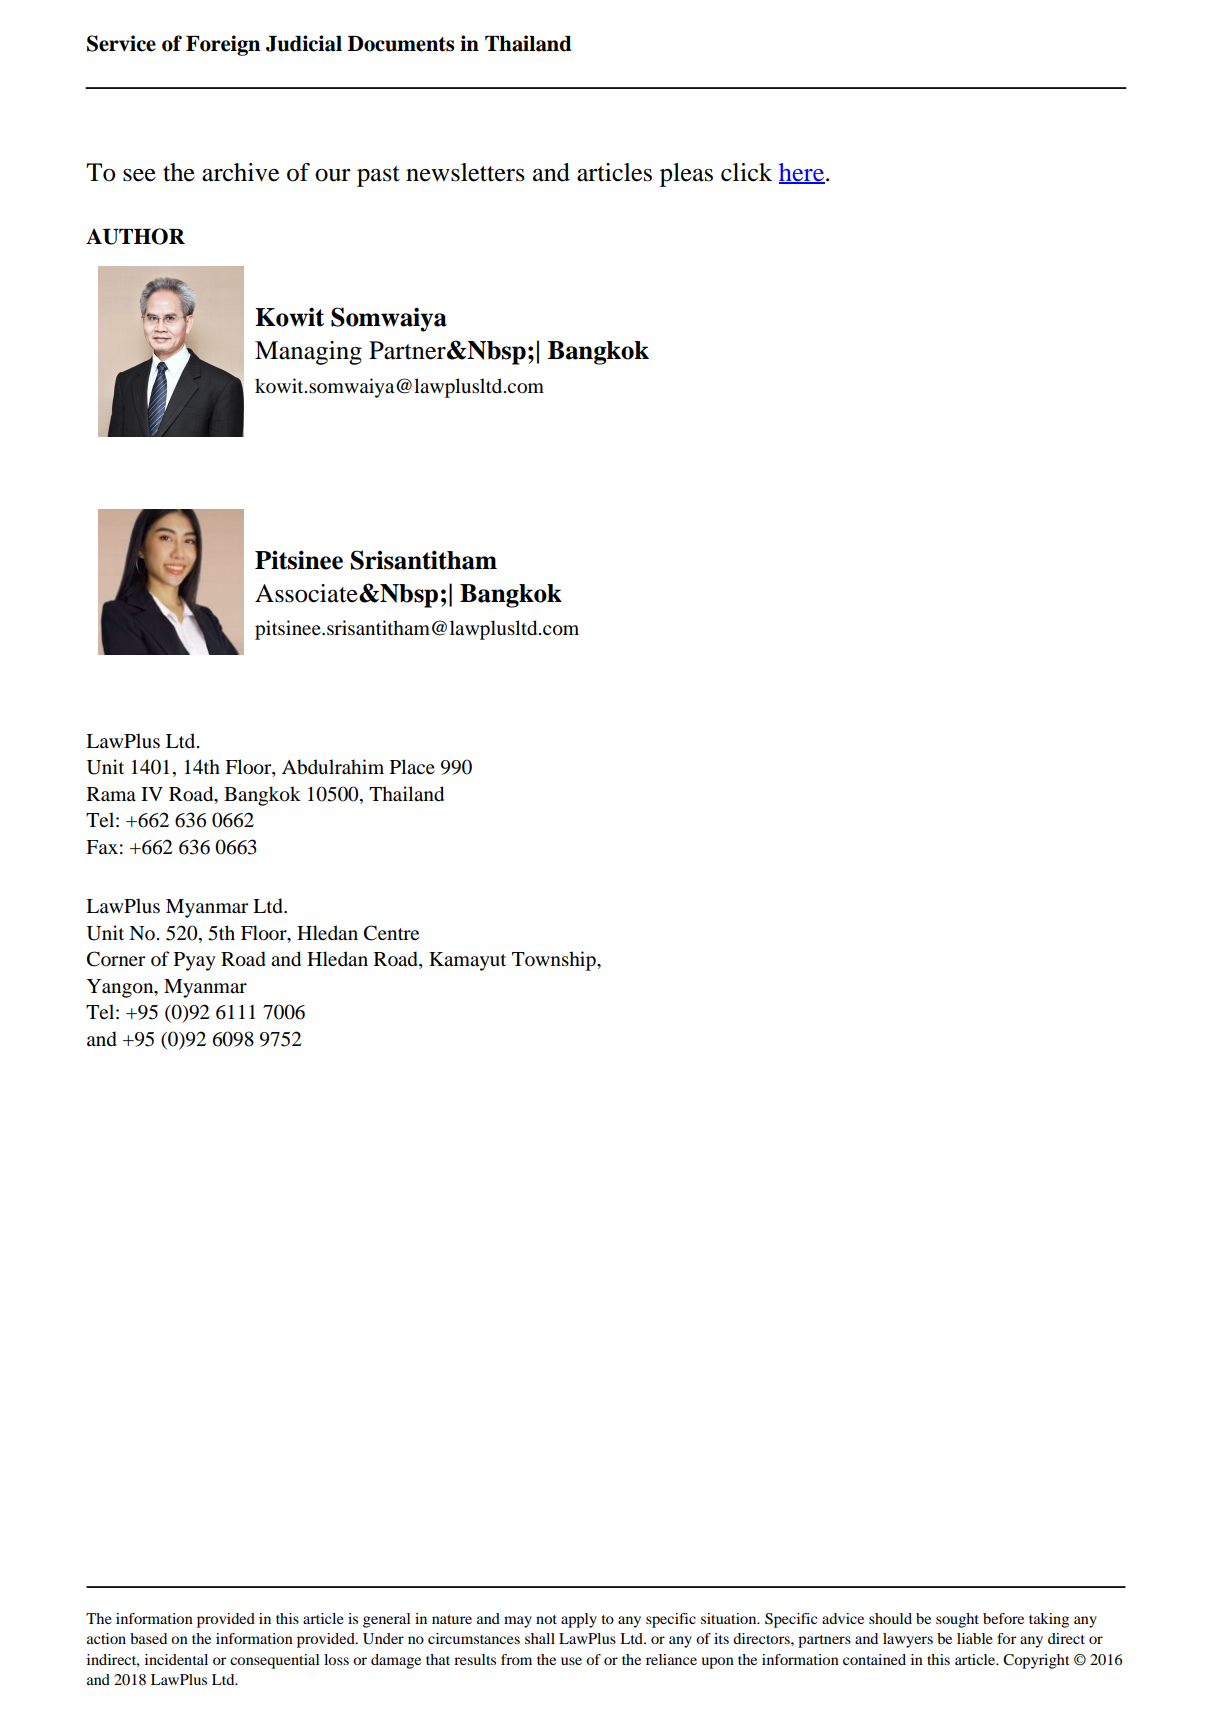  Describe the element at coordinates (116, 959) in the page. I see `Corner` at that location.
